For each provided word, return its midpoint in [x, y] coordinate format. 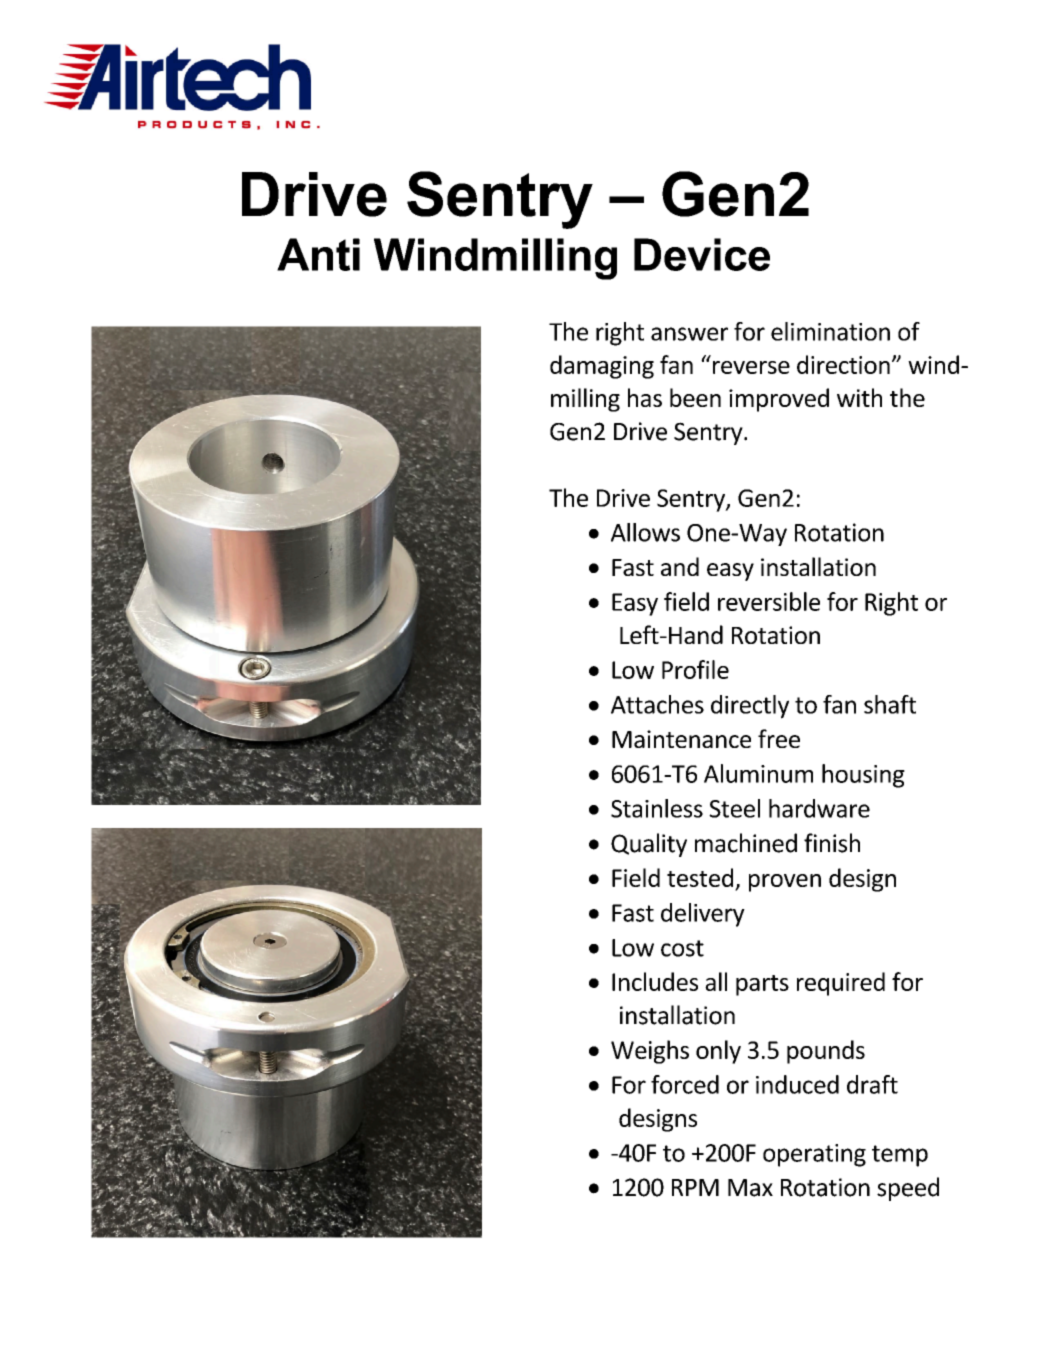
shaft [890, 704]
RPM [695, 1187]
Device [702, 254]
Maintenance [681, 739]
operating [814, 1155]
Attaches [657, 704]
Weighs [650, 1052]
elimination [830, 331]
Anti [318, 254]
